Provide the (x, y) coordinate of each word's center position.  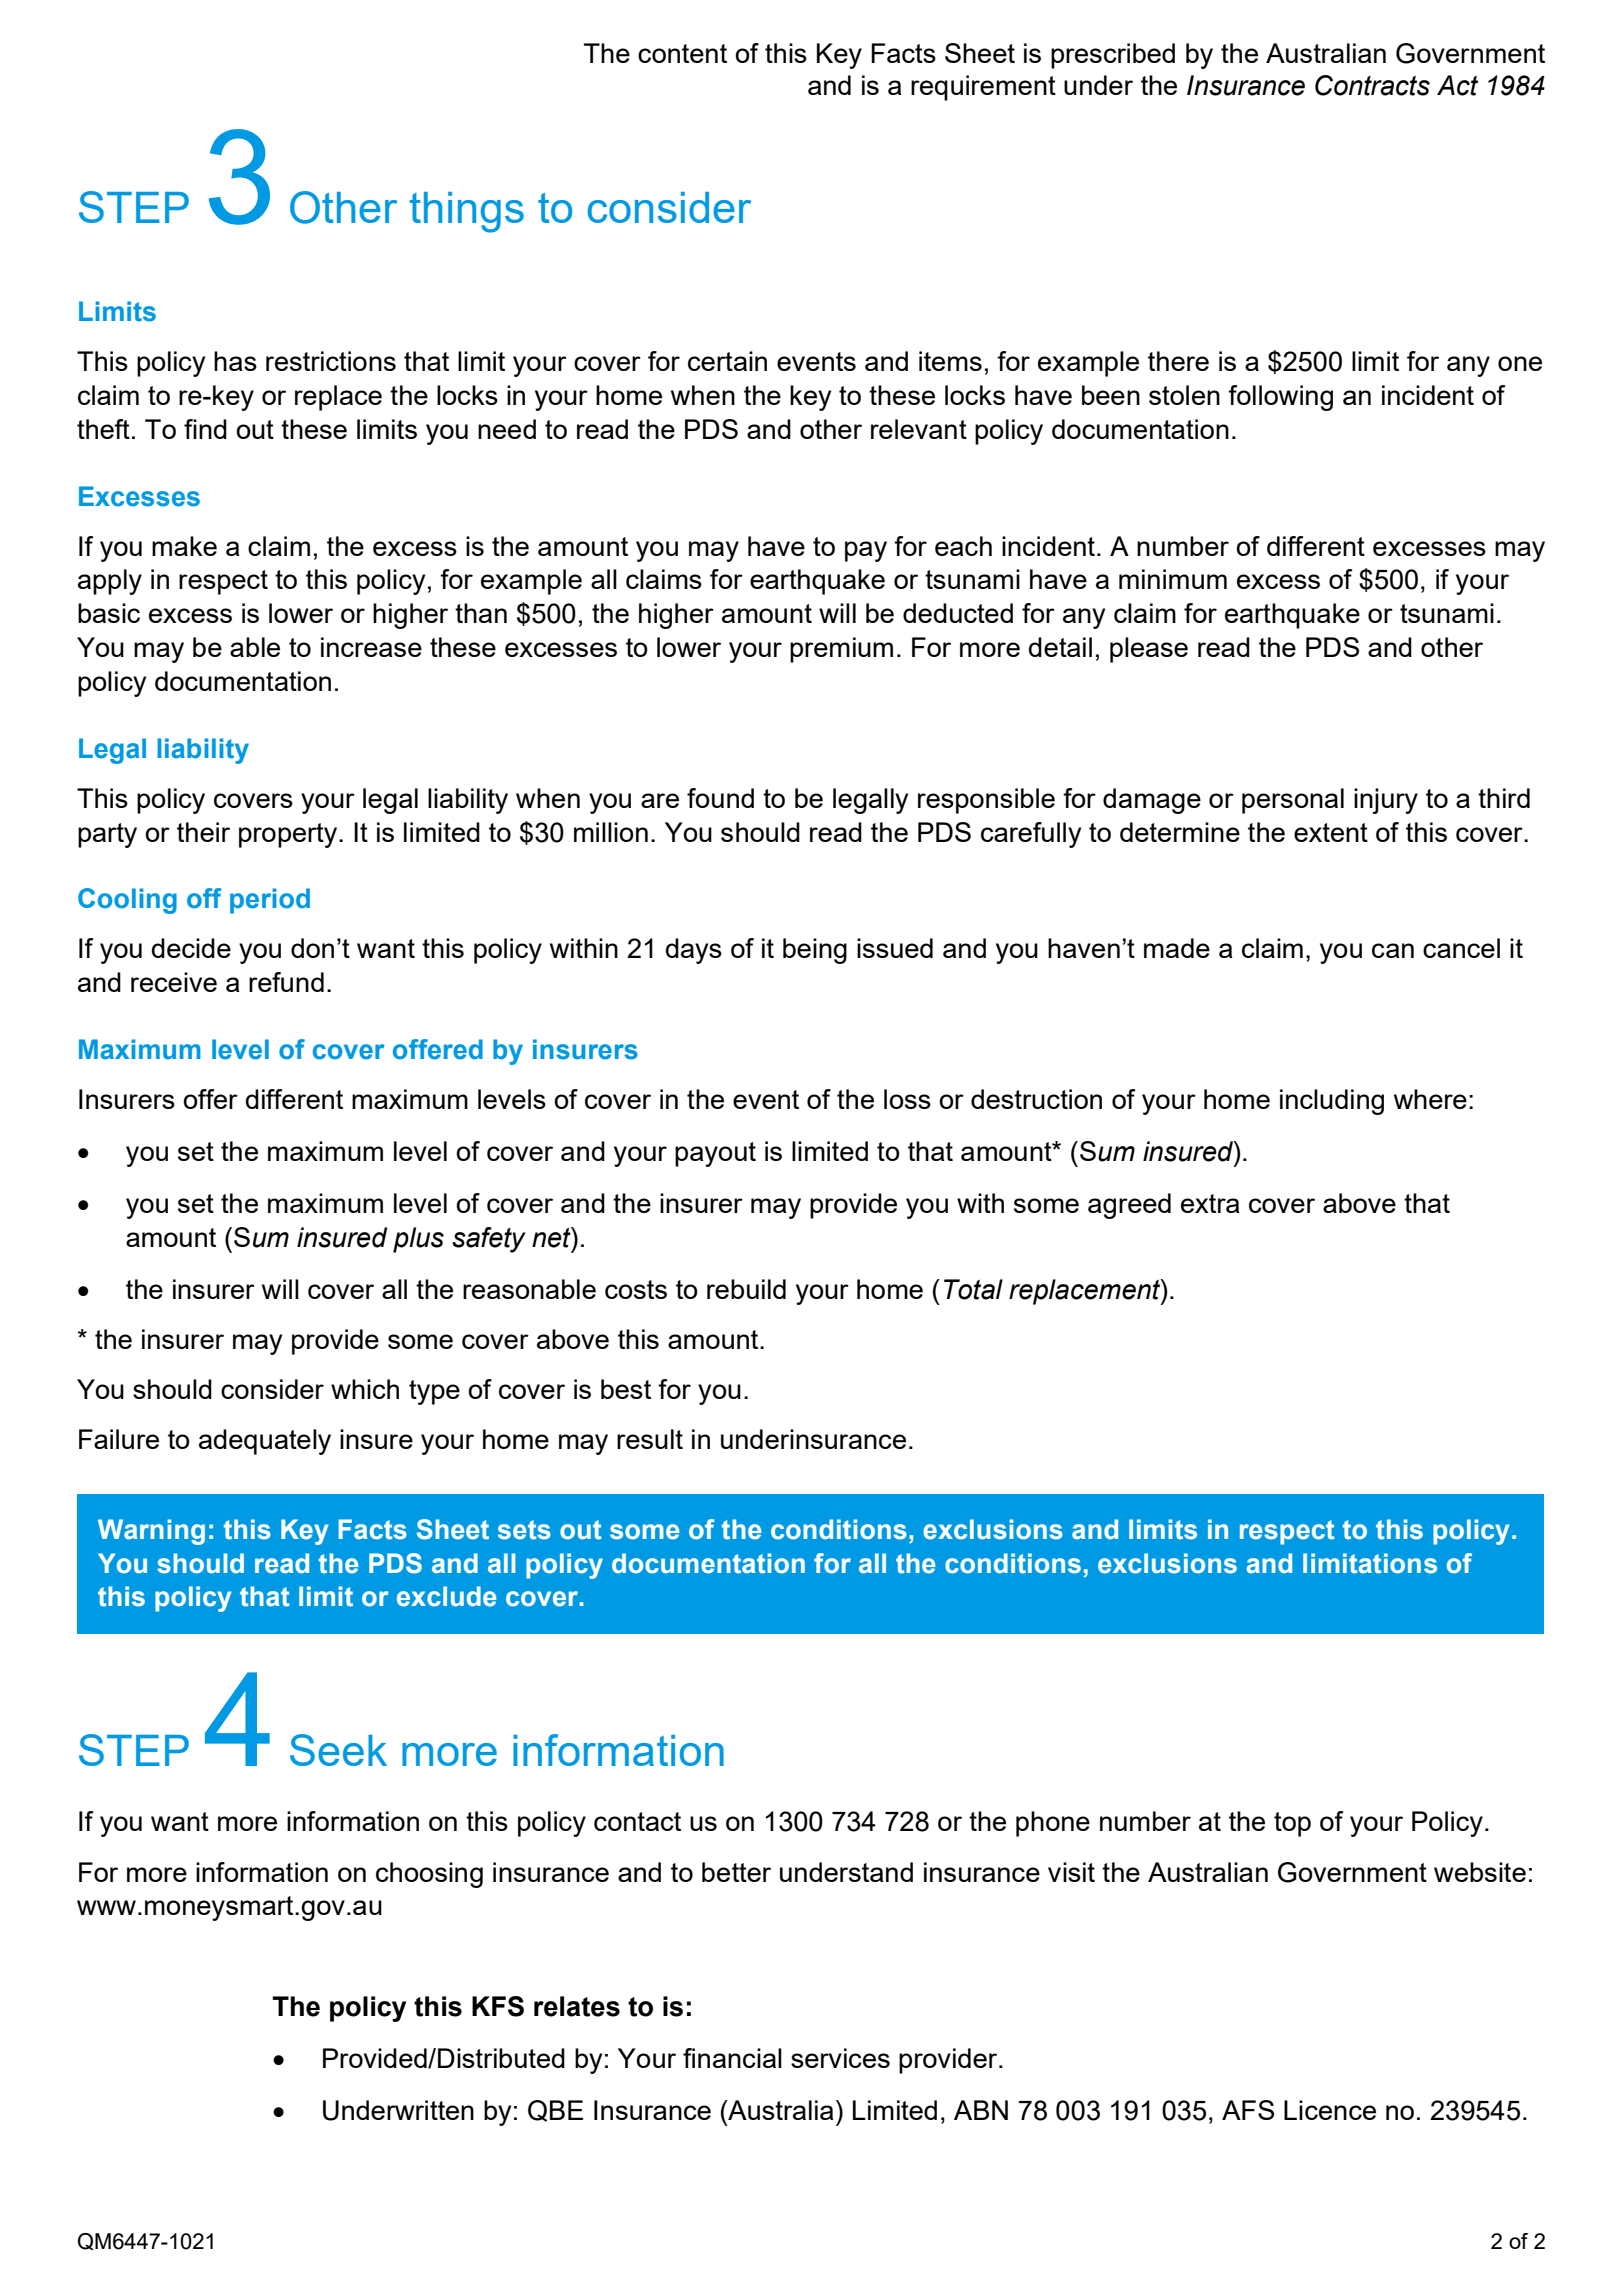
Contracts (1372, 85)
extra (1210, 1203)
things (467, 212)
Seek (338, 1750)
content (682, 53)
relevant (919, 429)
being (815, 951)
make (184, 546)
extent (1331, 832)
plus (418, 1240)
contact (637, 1821)
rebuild (746, 1289)
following (1280, 398)
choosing (429, 1875)
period (270, 901)
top (1292, 1824)
